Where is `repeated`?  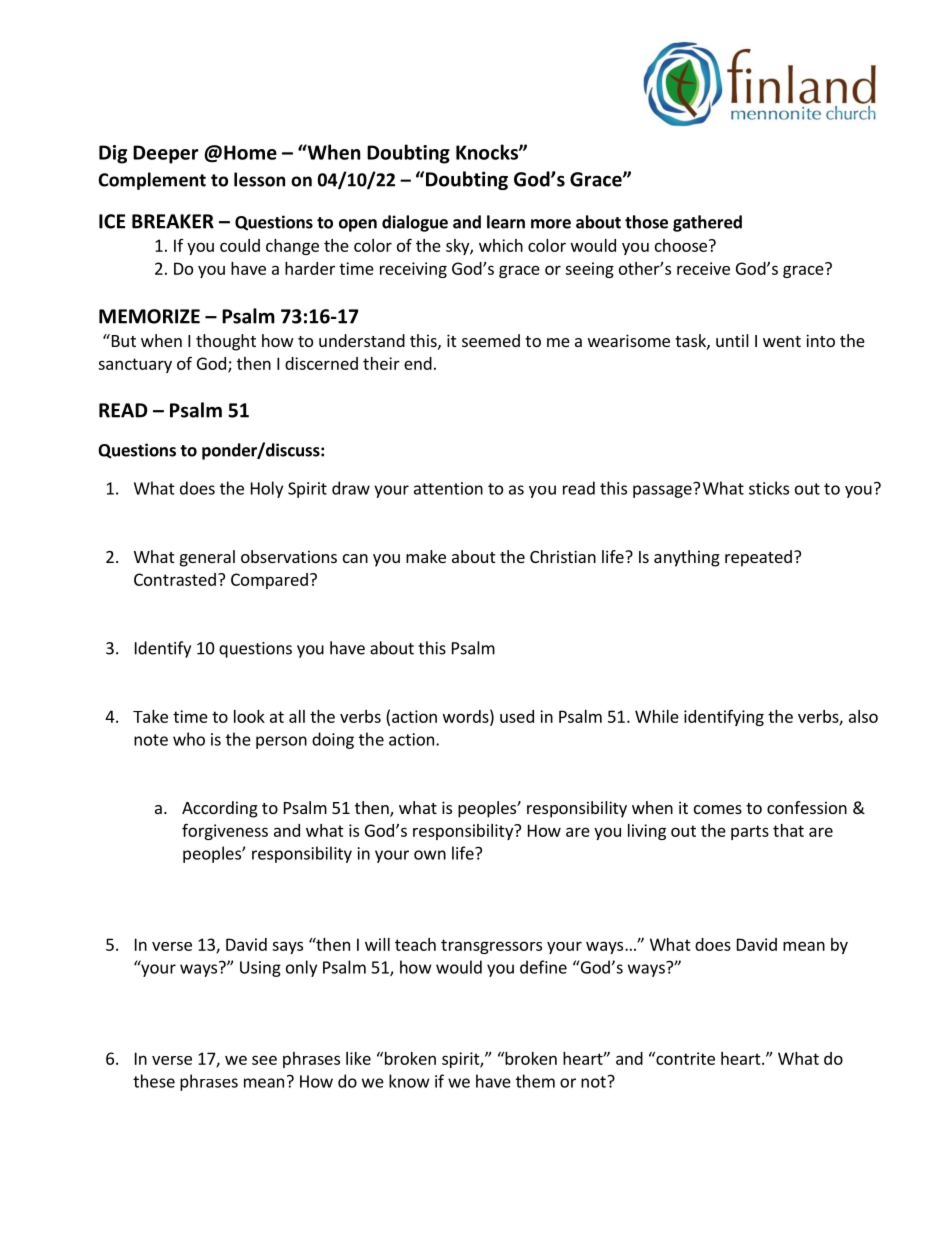 repeated is located at coordinates (758, 558).
